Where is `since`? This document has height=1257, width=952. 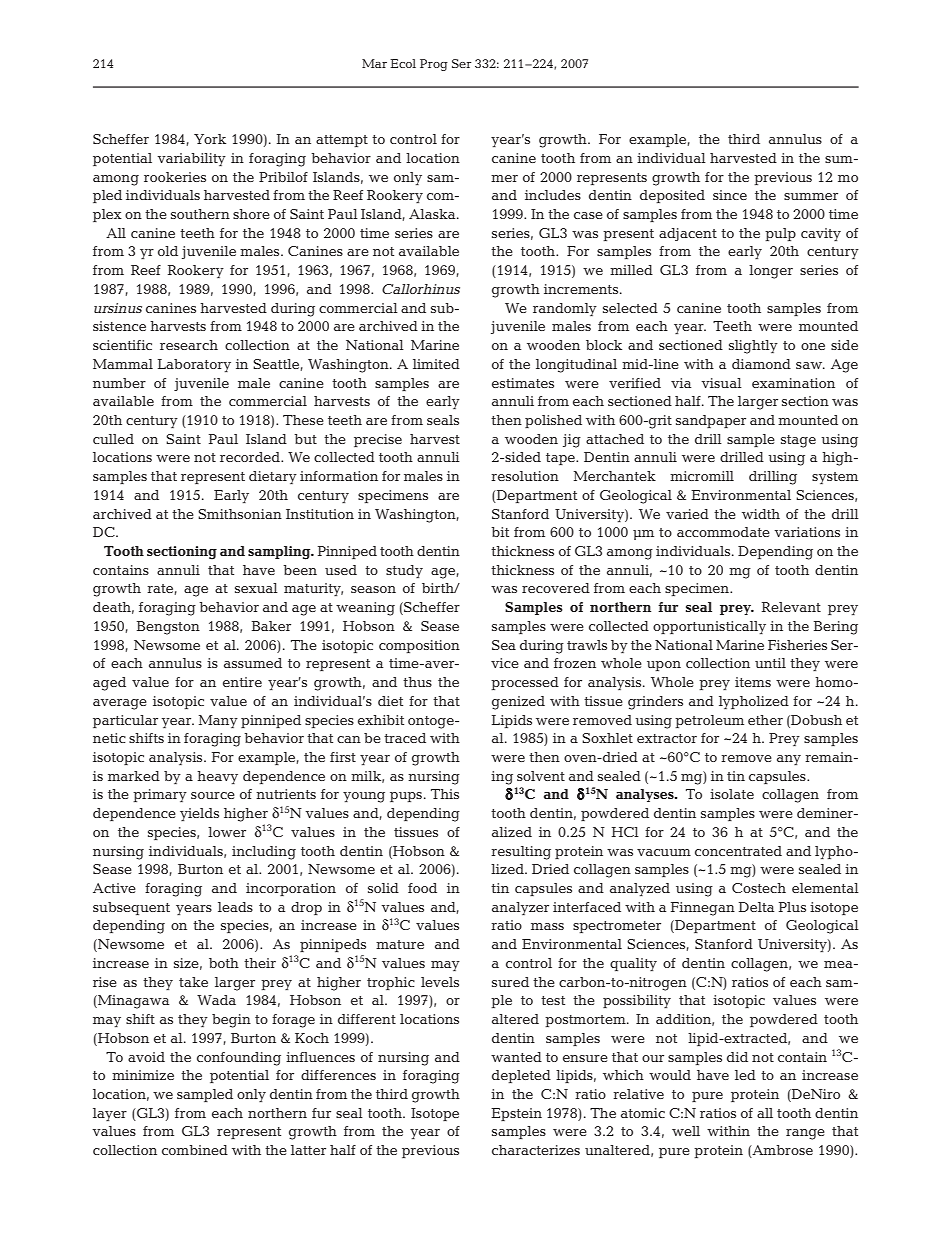 since is located at coordinates (730, 195).
